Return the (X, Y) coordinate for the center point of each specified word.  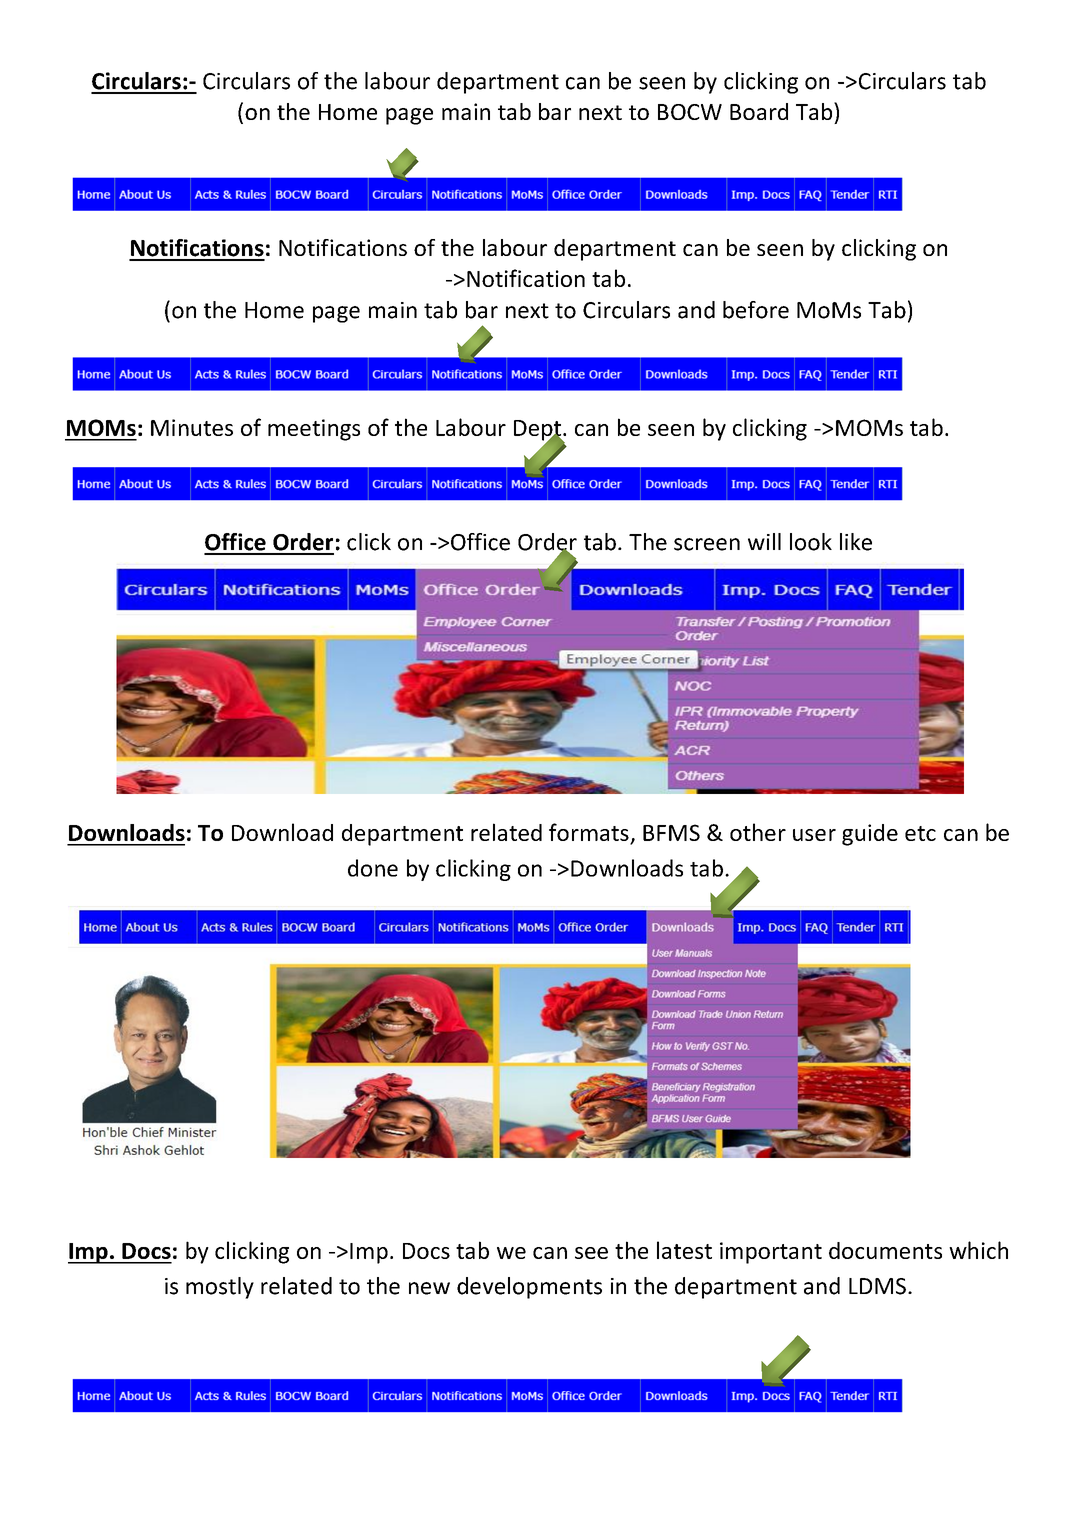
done (373, 868)
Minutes (192, 427)
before (756, 310)
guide (870, 835)
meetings (314, 430)
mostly (220, 1288)
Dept (538, 431)
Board (759, 111)
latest (684, 1250)
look (811, 542)
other (758, 832)
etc (920, 833)
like (856, 542)
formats (590, 833)
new (429, 1288)
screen (707, 544)
